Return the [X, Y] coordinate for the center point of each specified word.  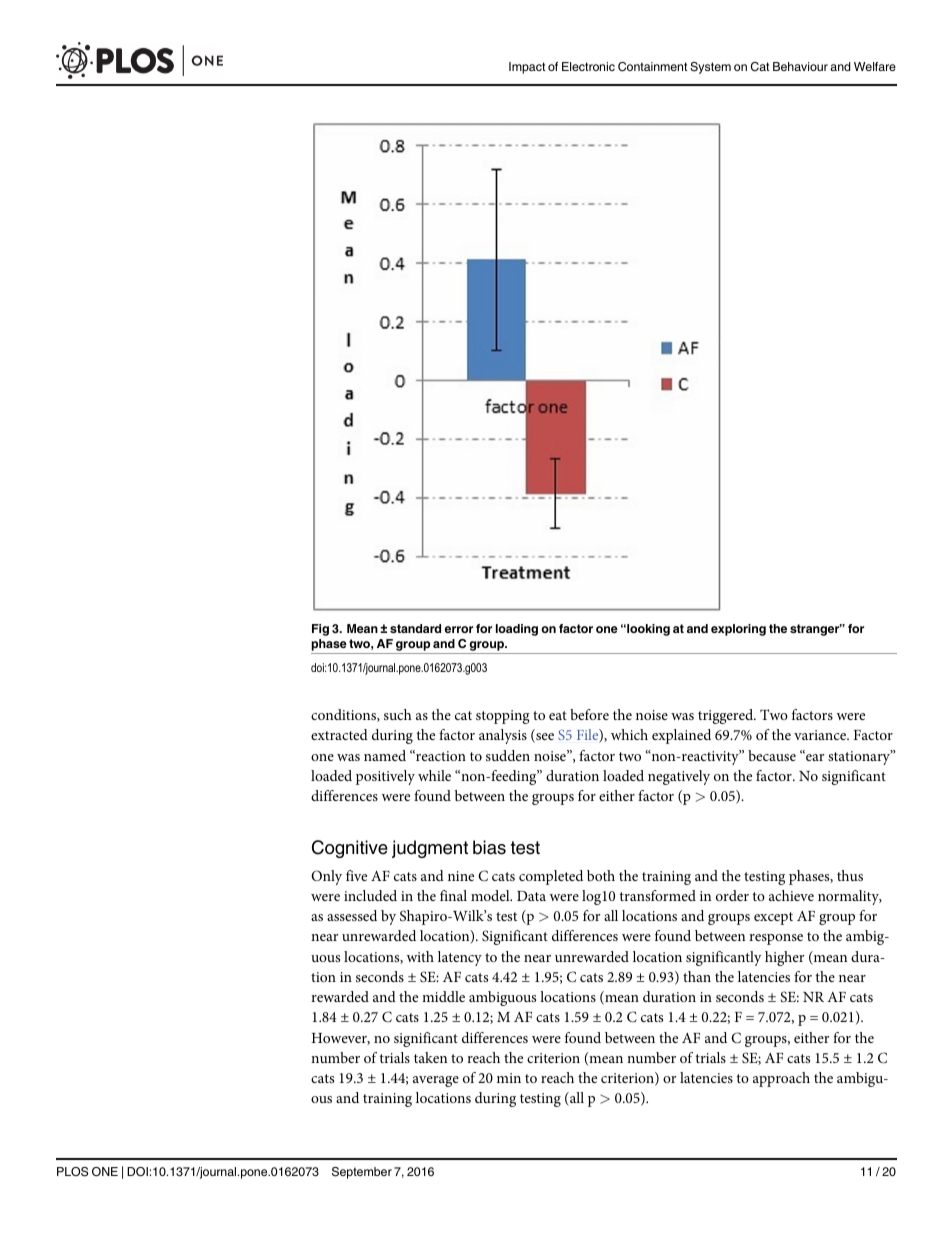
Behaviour [800, 66]
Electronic [588, 66]
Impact [527, 68]
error [459, 629]
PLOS [72, 1172]
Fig [320, 630]
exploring [738, 630]
